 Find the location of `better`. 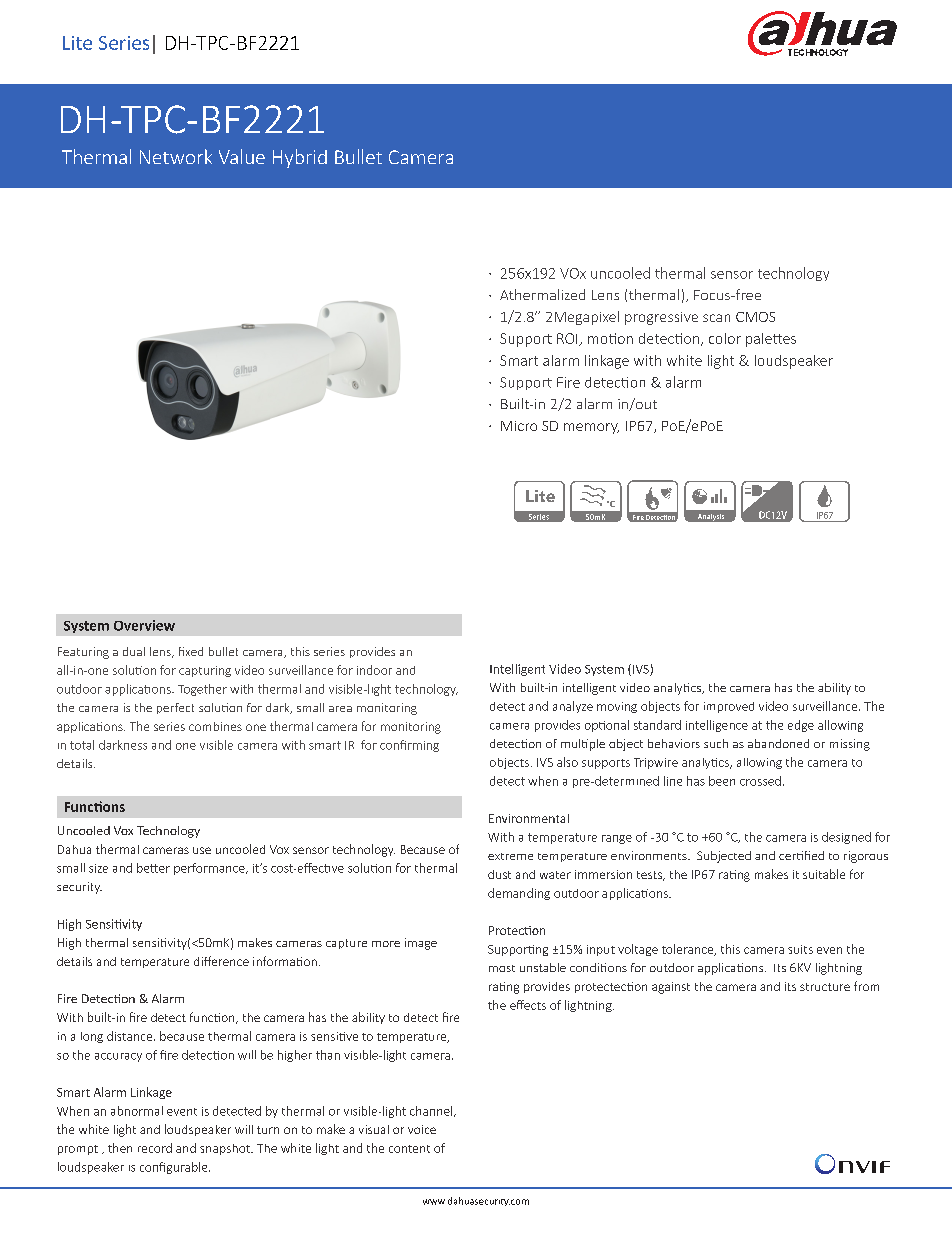

better is located at coordinates (153, 868).
